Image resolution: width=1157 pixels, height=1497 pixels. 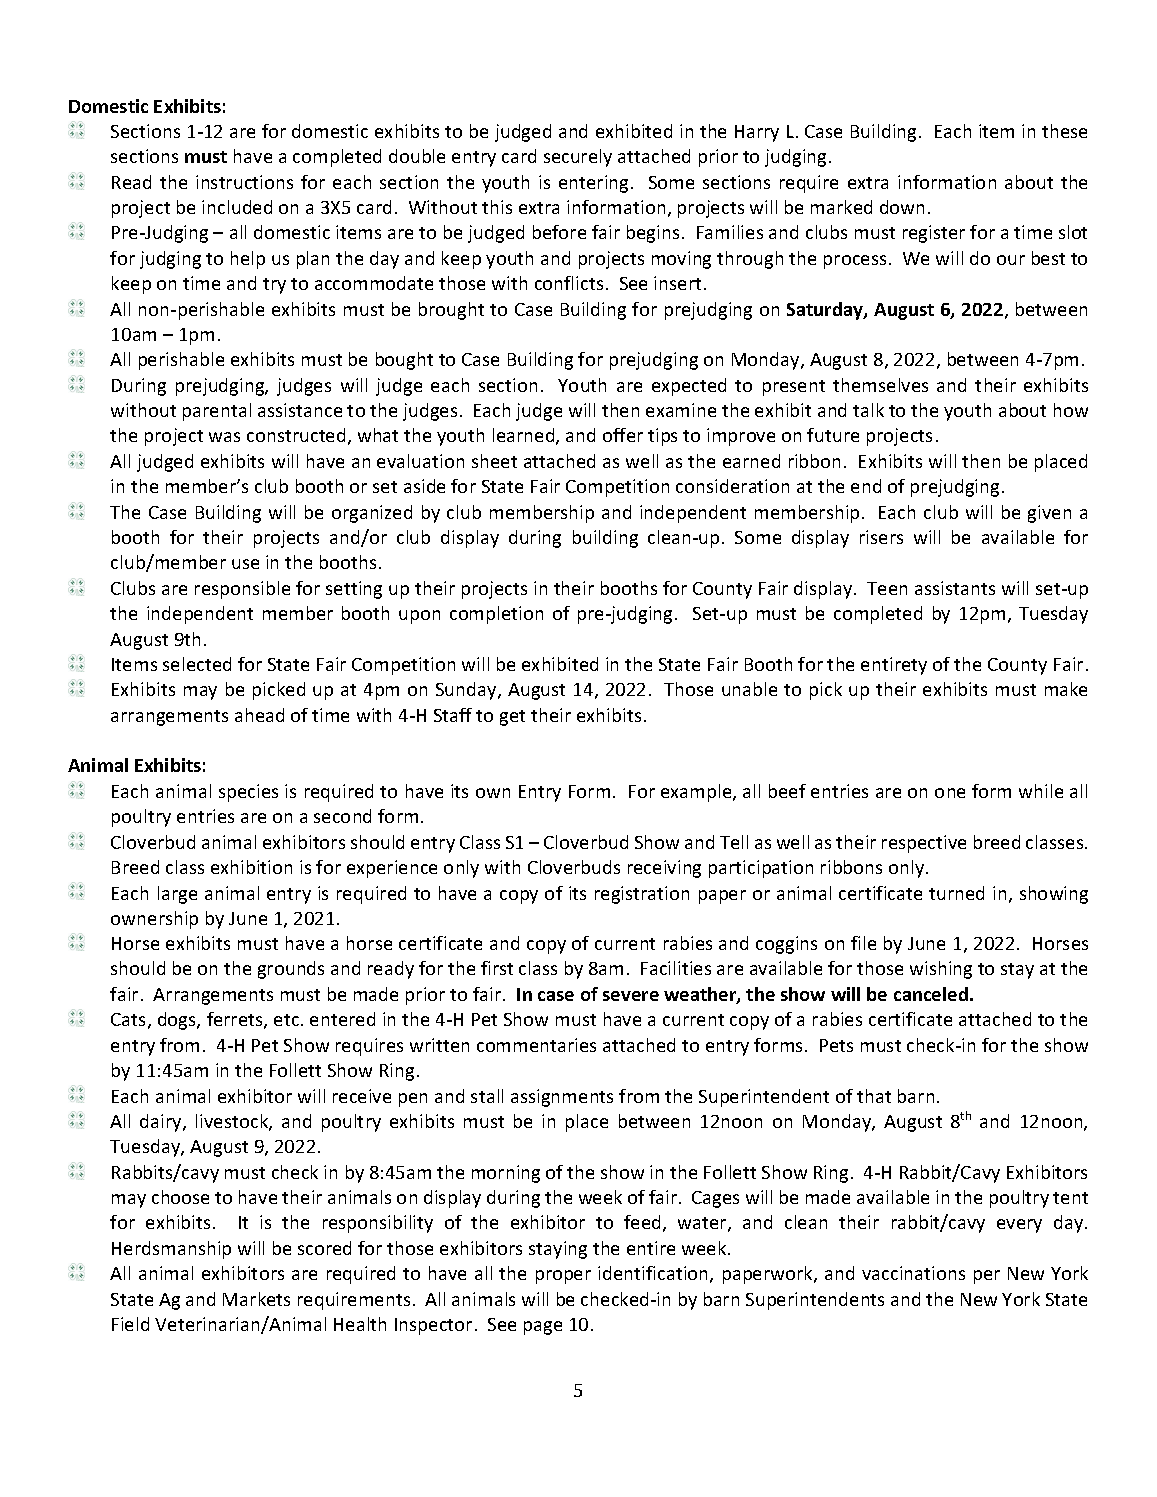 What do you see at coordinates (563, 1277) in the page?
I see `proper` at bounding box center [563, 1277].
